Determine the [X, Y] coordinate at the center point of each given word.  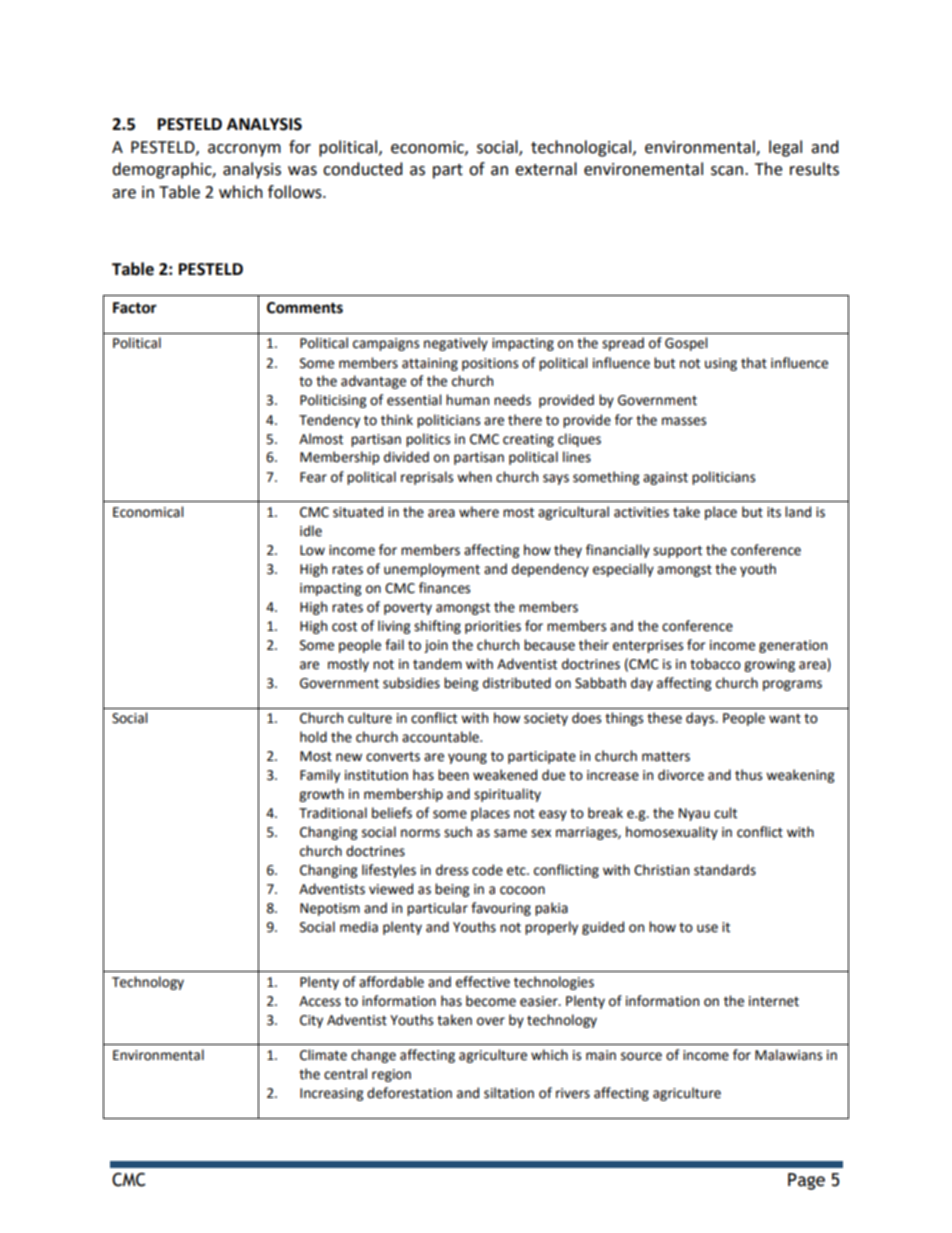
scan [727, 171]
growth [321, 795]
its [774, 512]
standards [725, 870]
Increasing [331, 1094]
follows [296, 192]
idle [311, 531]
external [546, 169]
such [458, 832]
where [479, 512]
